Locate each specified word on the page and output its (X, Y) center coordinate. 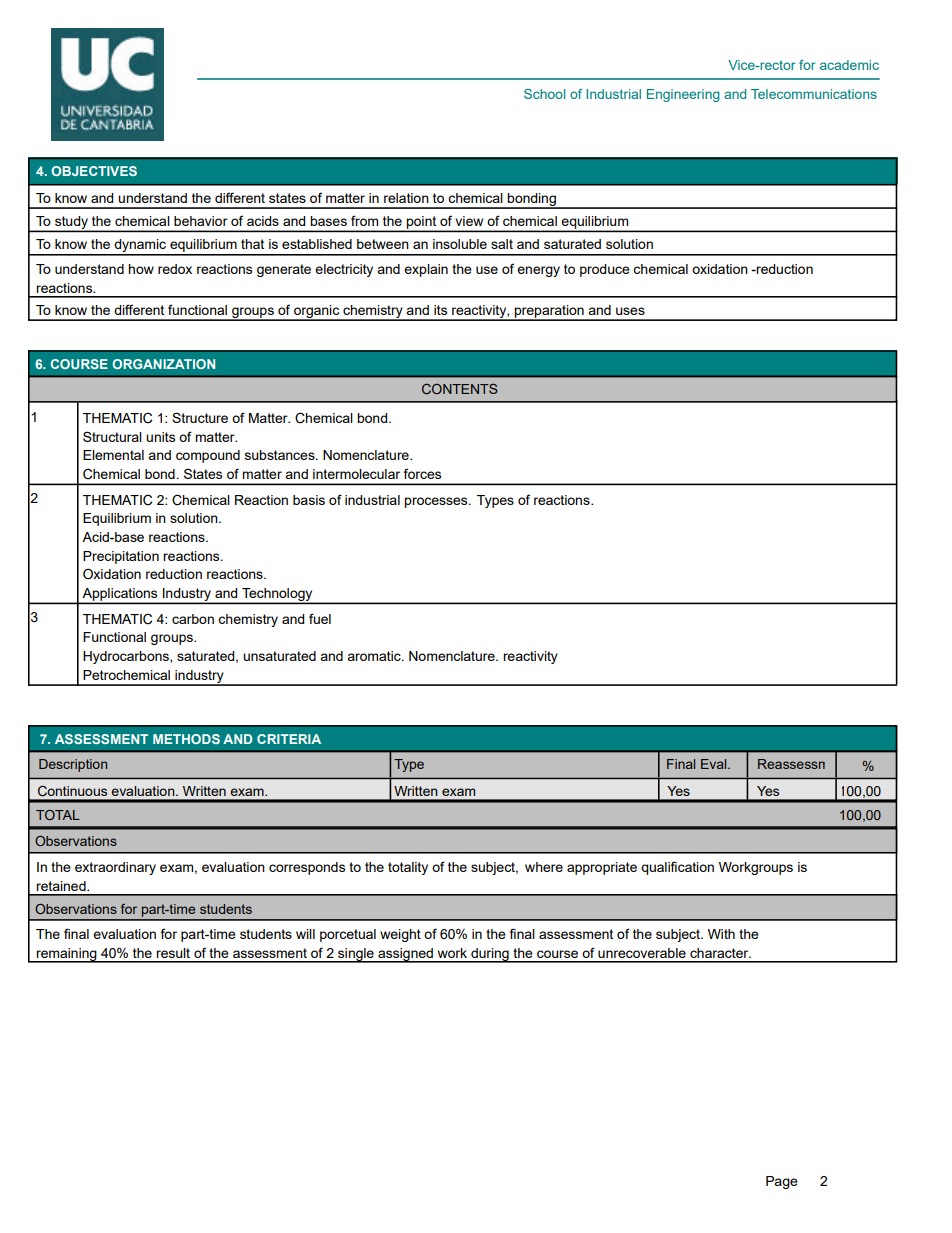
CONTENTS (460, 389)
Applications (120, 595)
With (721, 934)
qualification (677, 868)
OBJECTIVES (94, 171)
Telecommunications (814, 94)
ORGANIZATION (163, 364)
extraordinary (115, 868)
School (544, 94)
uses (630, 311)
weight (400, 935)
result (173, 953)
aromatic (375, 656)
